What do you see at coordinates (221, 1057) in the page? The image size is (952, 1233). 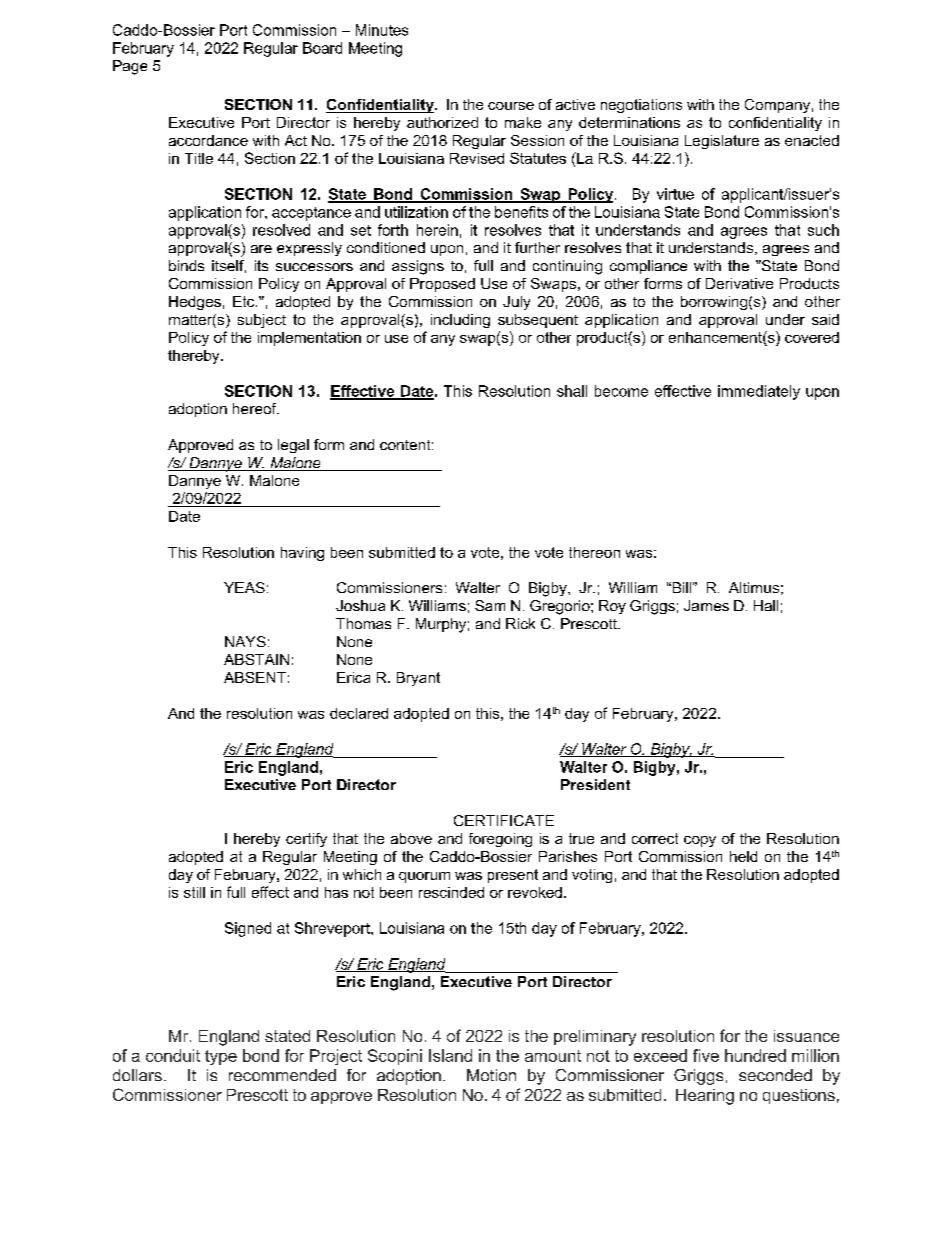 I see `type` at bounding box center [221, 1057].
